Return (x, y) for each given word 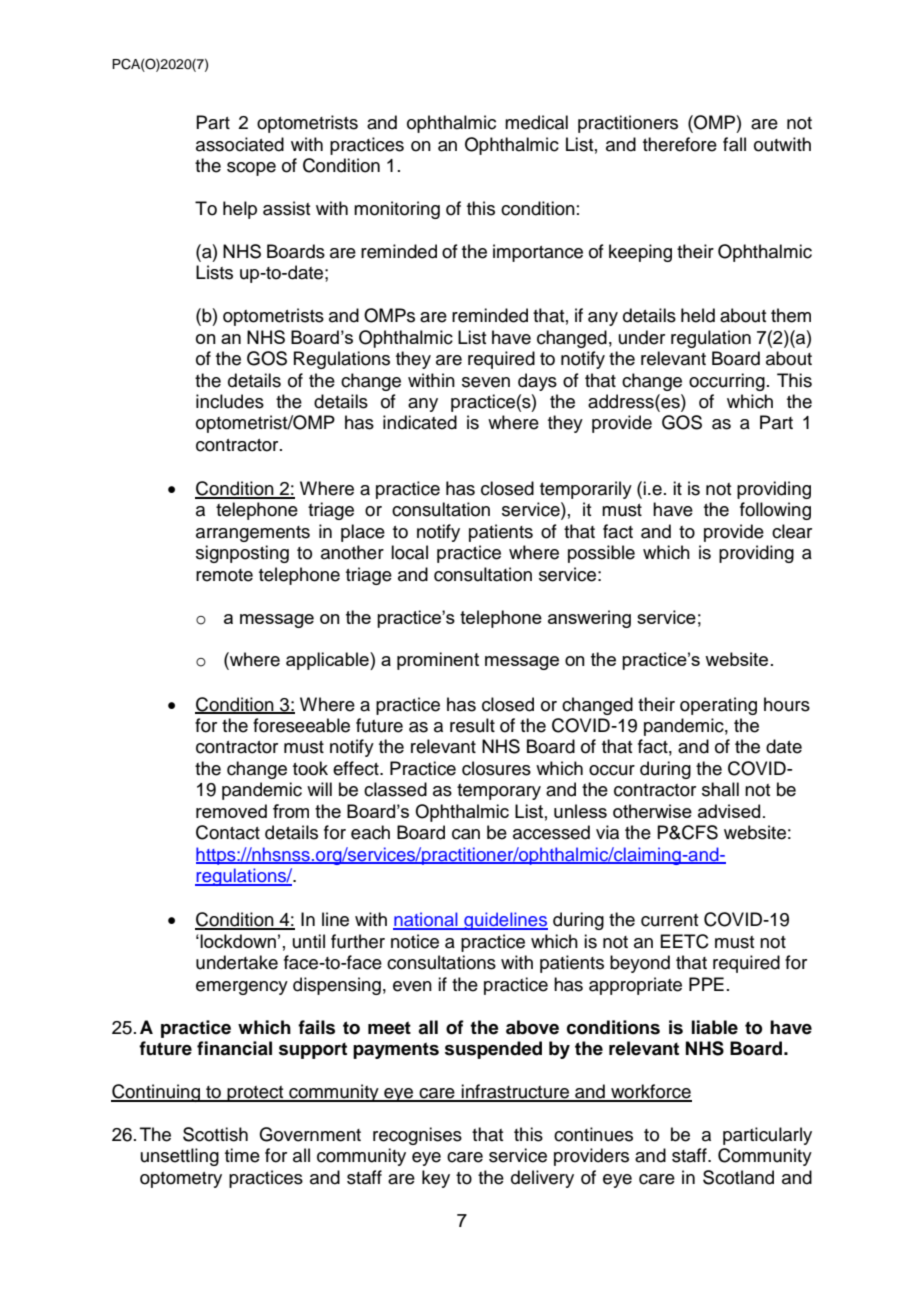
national (426, 920)
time (242, 1155)
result (472, 725)
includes (230, 401)
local (409, 552)
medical (536, 122)
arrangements (253, 534)
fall (734, 144)
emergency (242, 988)
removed (231, 811)
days (537, 382)
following (775, 511)
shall (720, 789)
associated (240, 144)
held (698, 315)
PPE (706, 984)
